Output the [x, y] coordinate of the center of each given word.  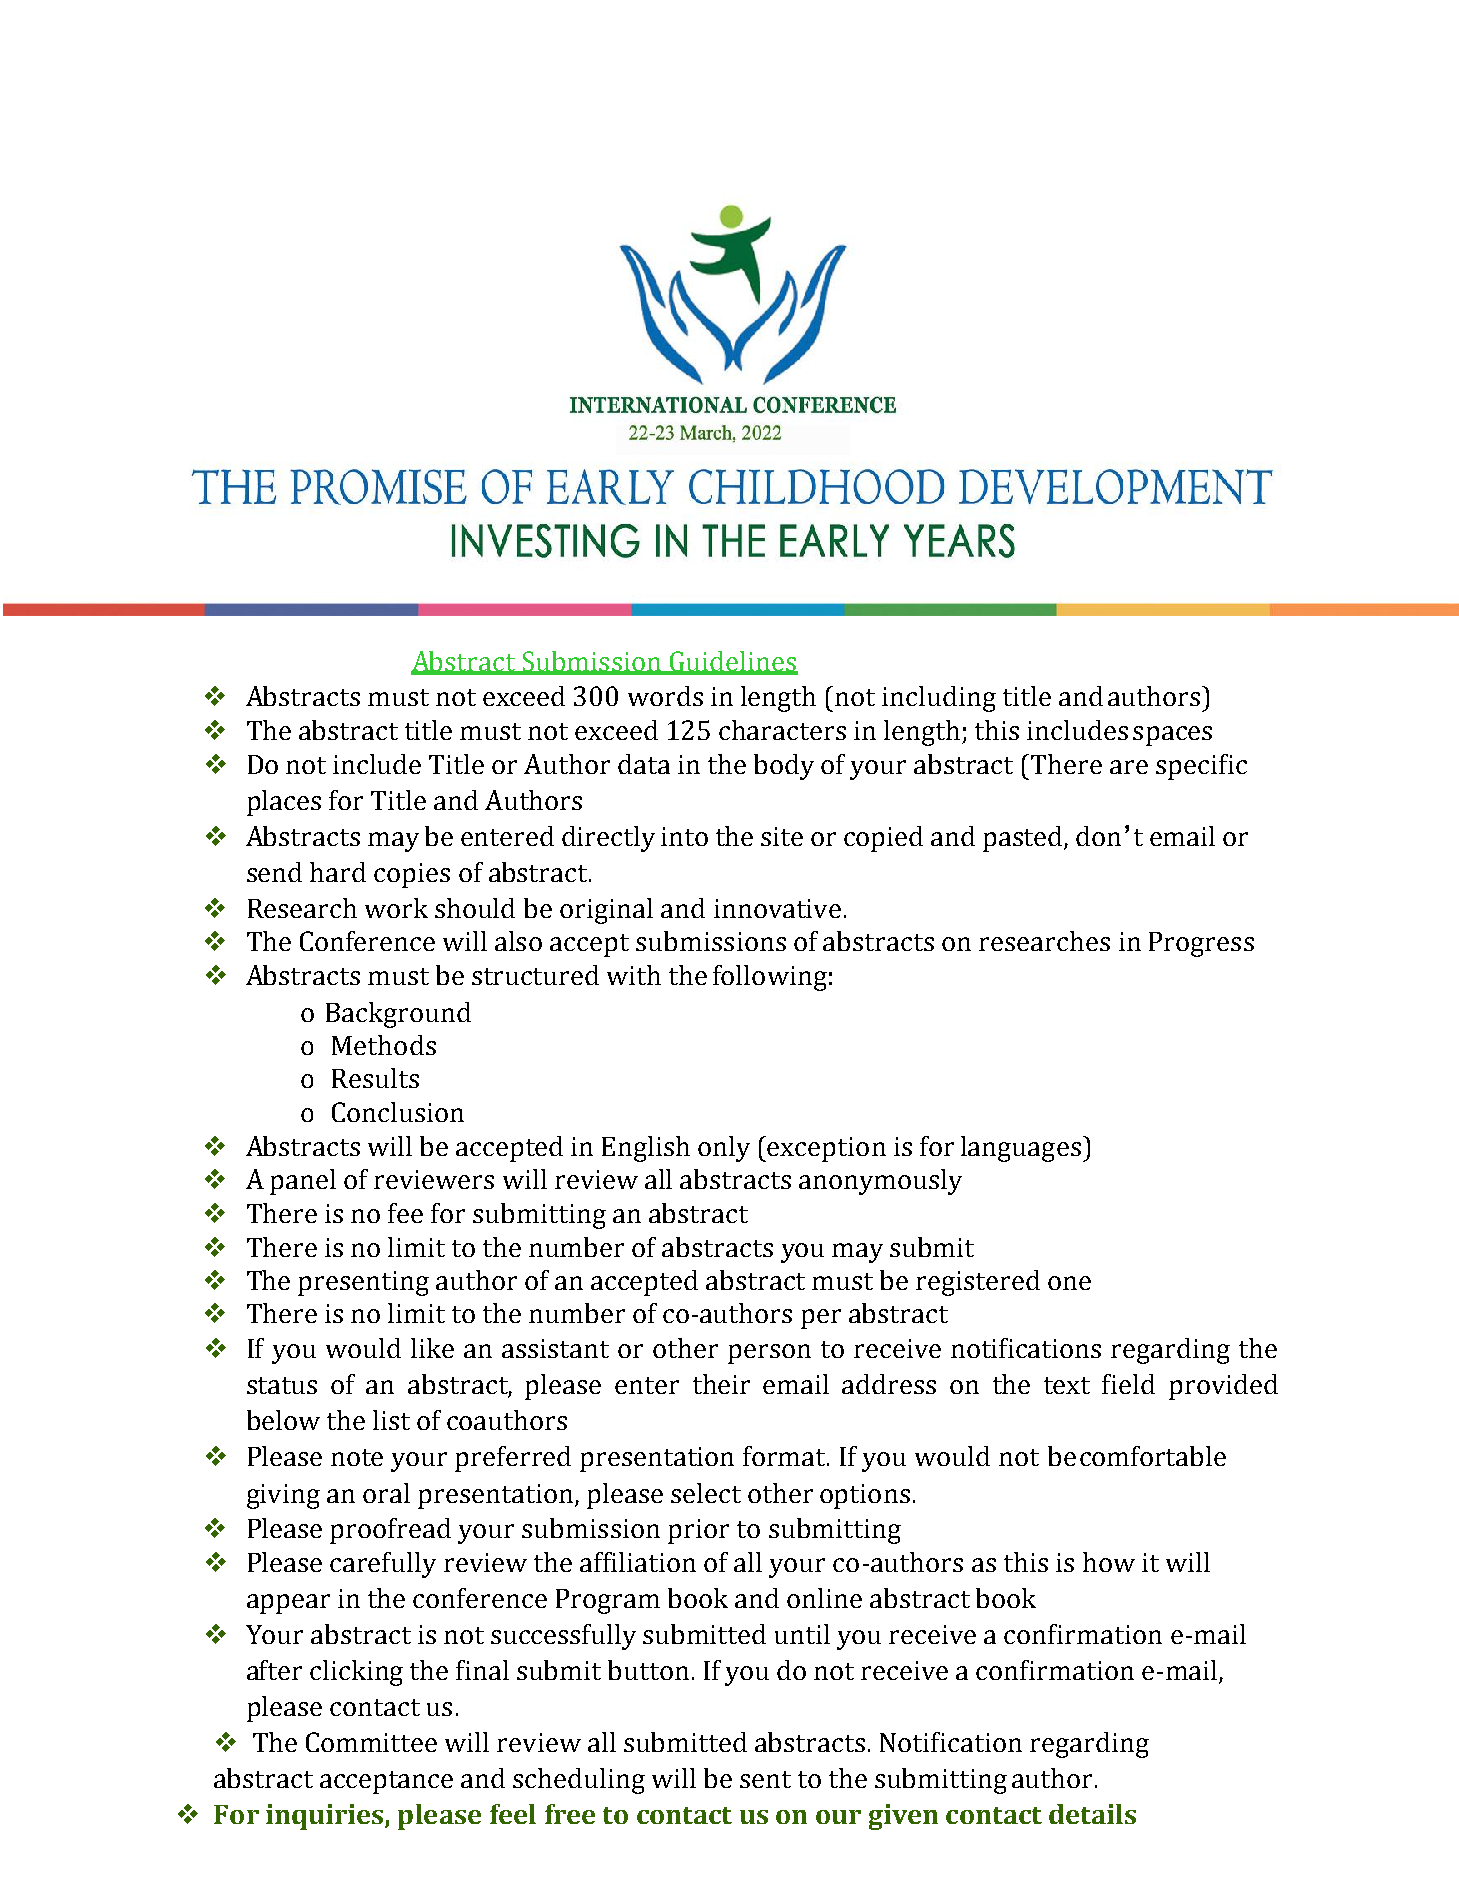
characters [782, 730]
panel [303, 1182]
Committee [371, 1742]
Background [398, 1015]
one [1069, 1283]
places [284, 803]
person [769, 1354]
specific [1201, 767]
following [770, 978]
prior [698, 1531]
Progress [1201, 944]
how [1109, 1562]
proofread [390, 1531]
